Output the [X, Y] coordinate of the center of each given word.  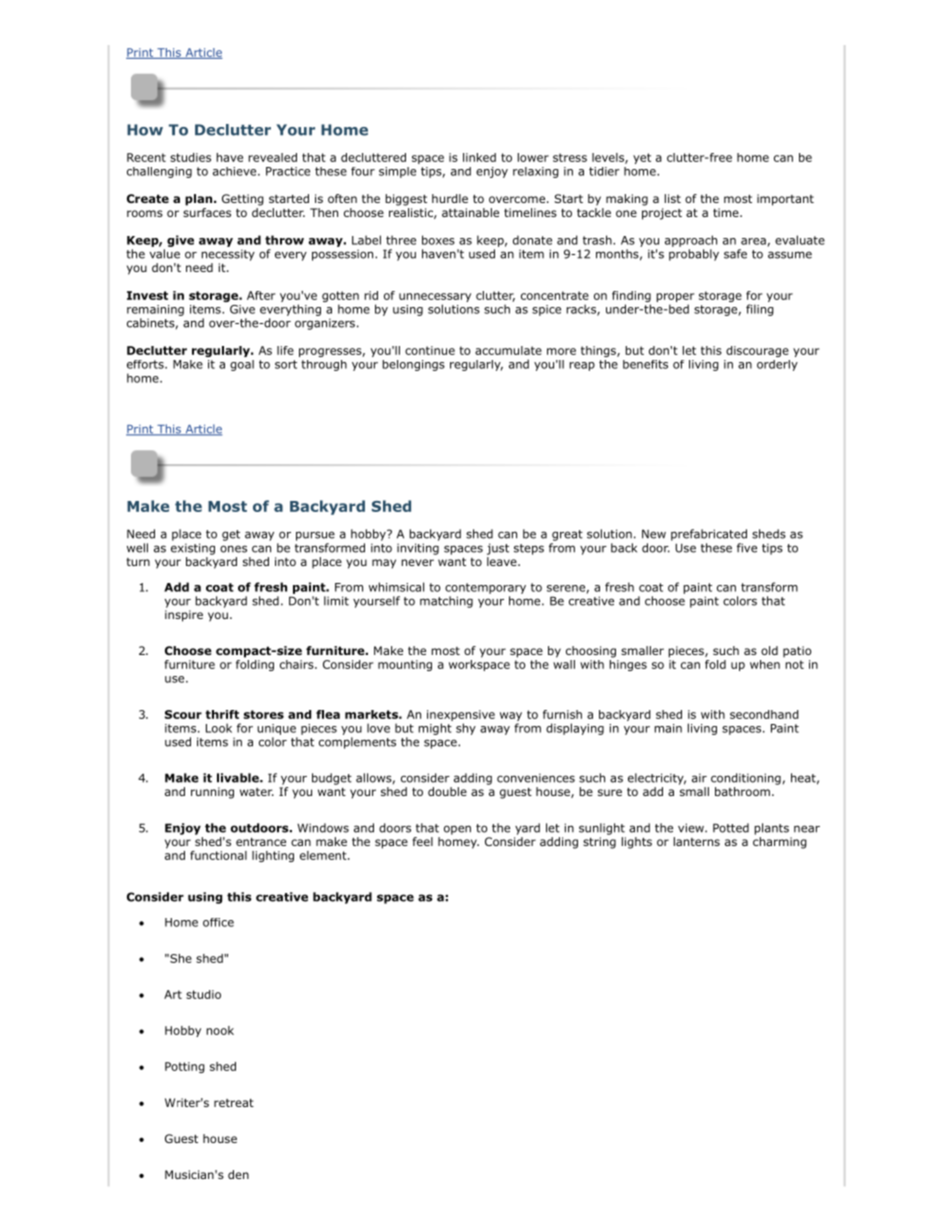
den [238, 1174]
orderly [777, 365]
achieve [236, 171]
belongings [413, 365]
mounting [405, 665]
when [765, 664]
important [785, 200]
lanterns [697, 841]
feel [423, 841]
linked [479, 157]
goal [242, 365]
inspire [184, 616]
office [218, 922]
